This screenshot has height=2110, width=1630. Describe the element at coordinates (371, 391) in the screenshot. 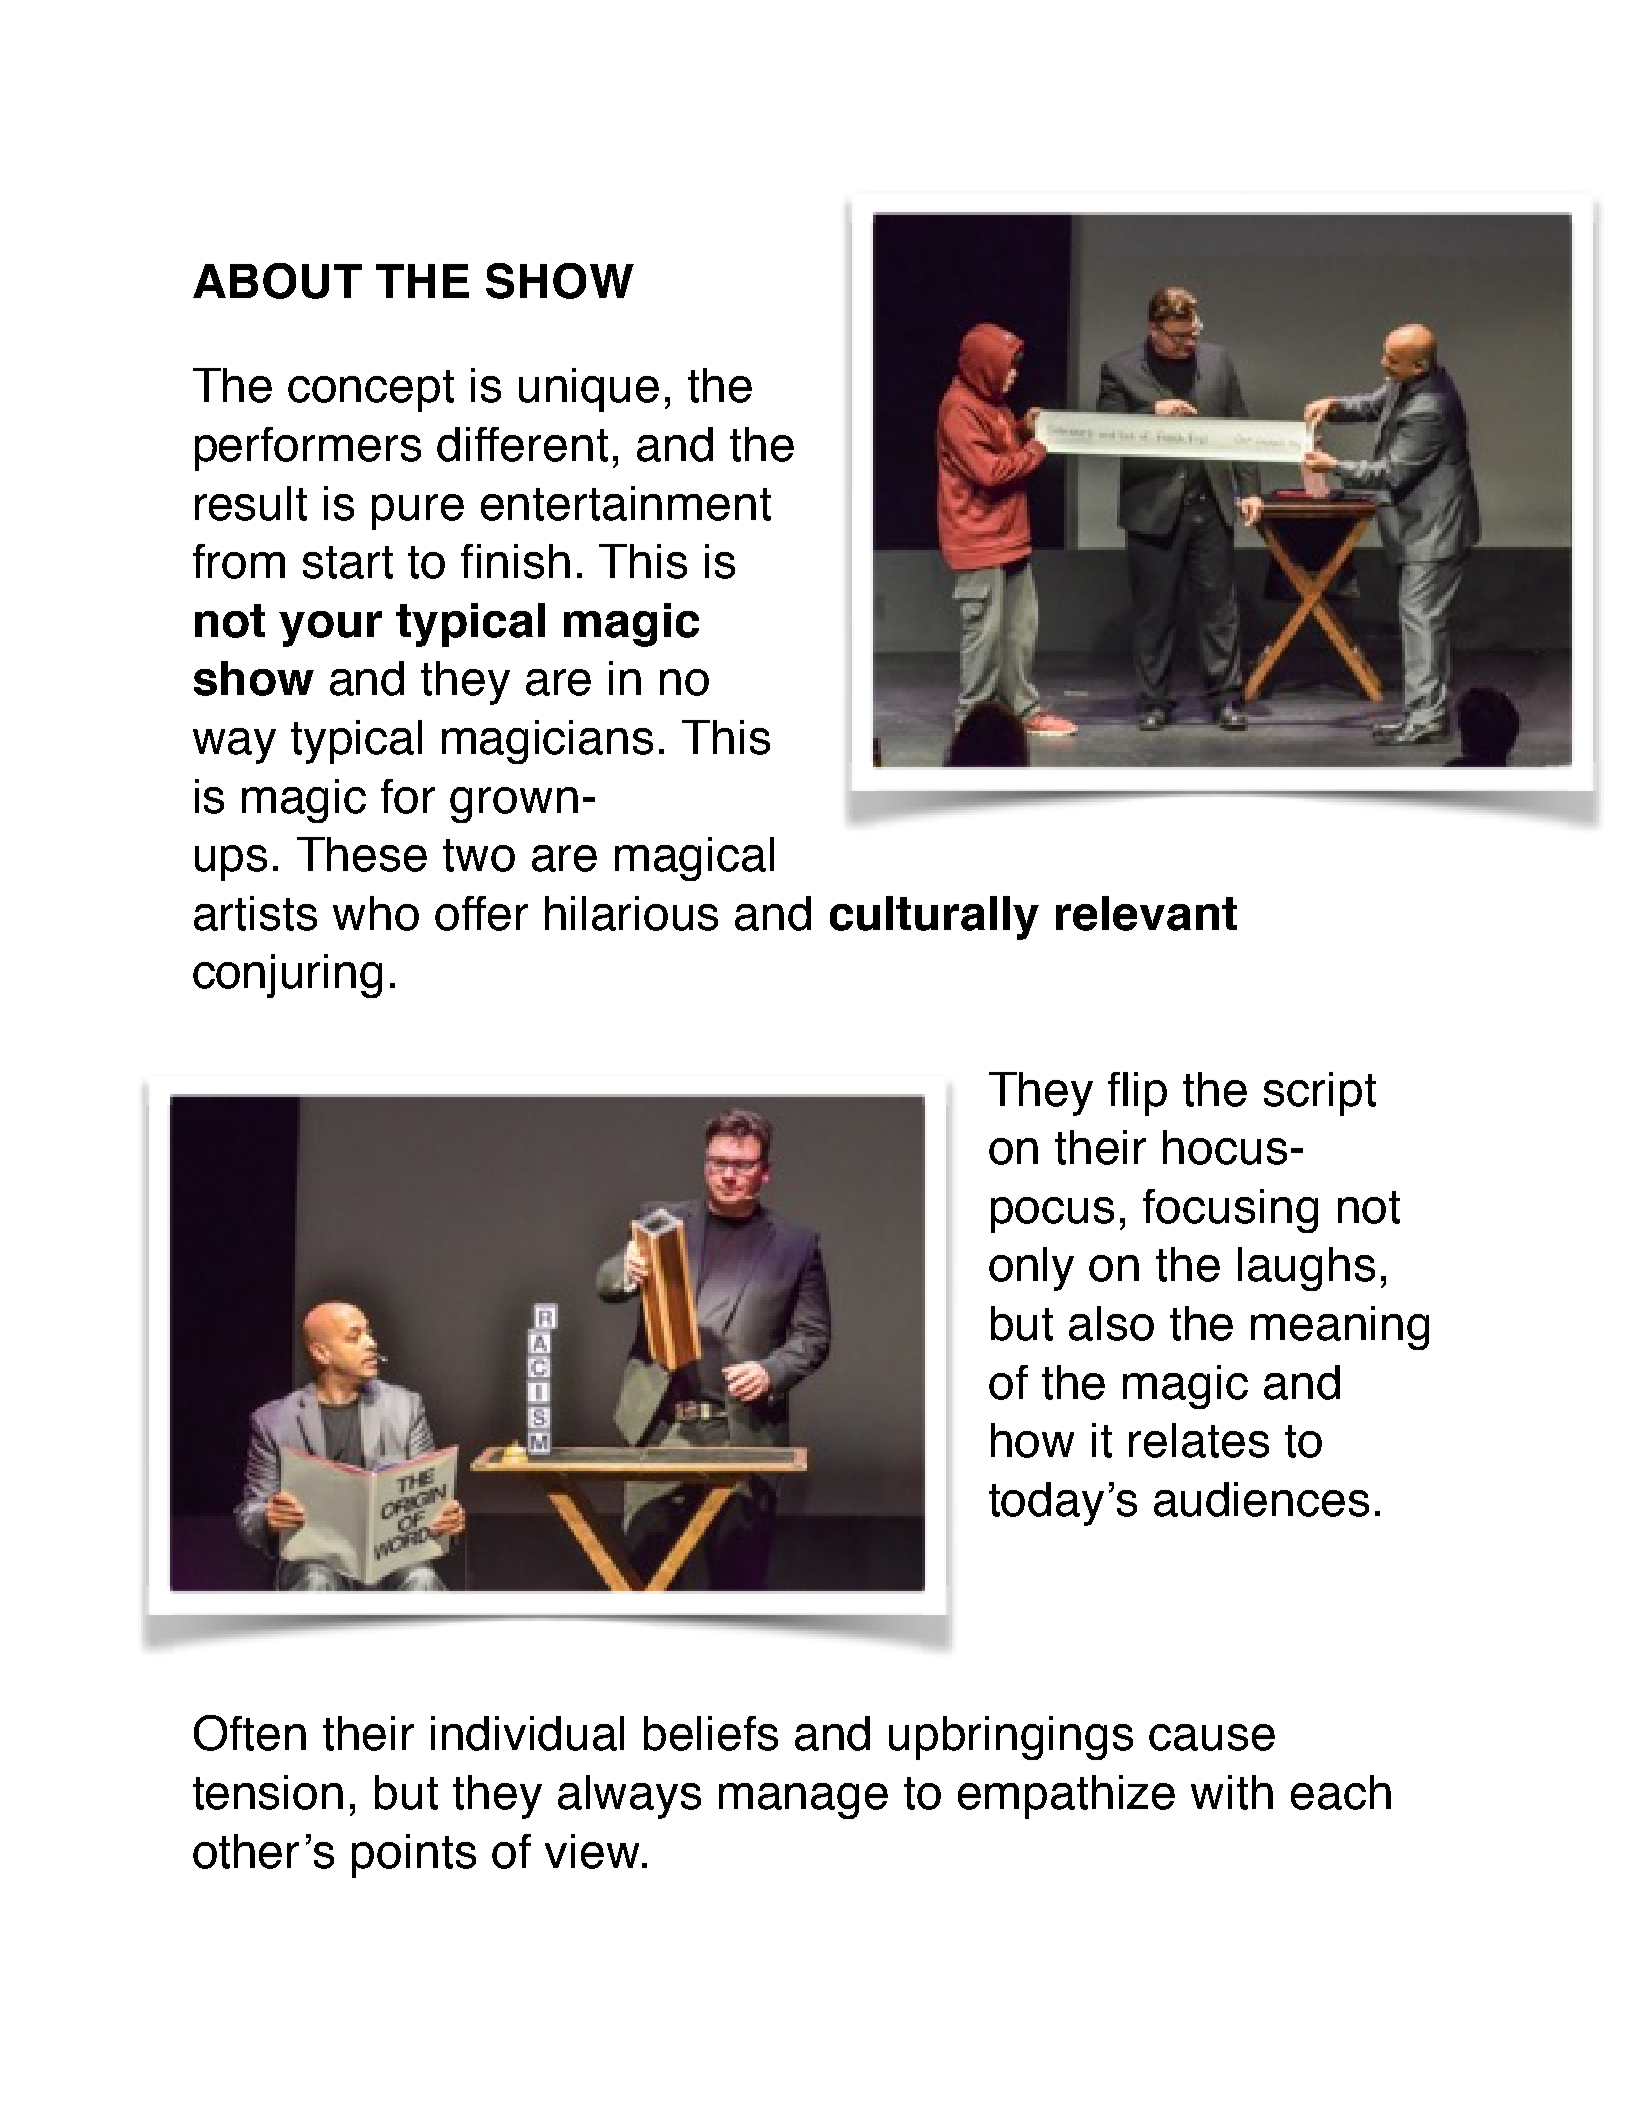

I see `concept` at that location.
